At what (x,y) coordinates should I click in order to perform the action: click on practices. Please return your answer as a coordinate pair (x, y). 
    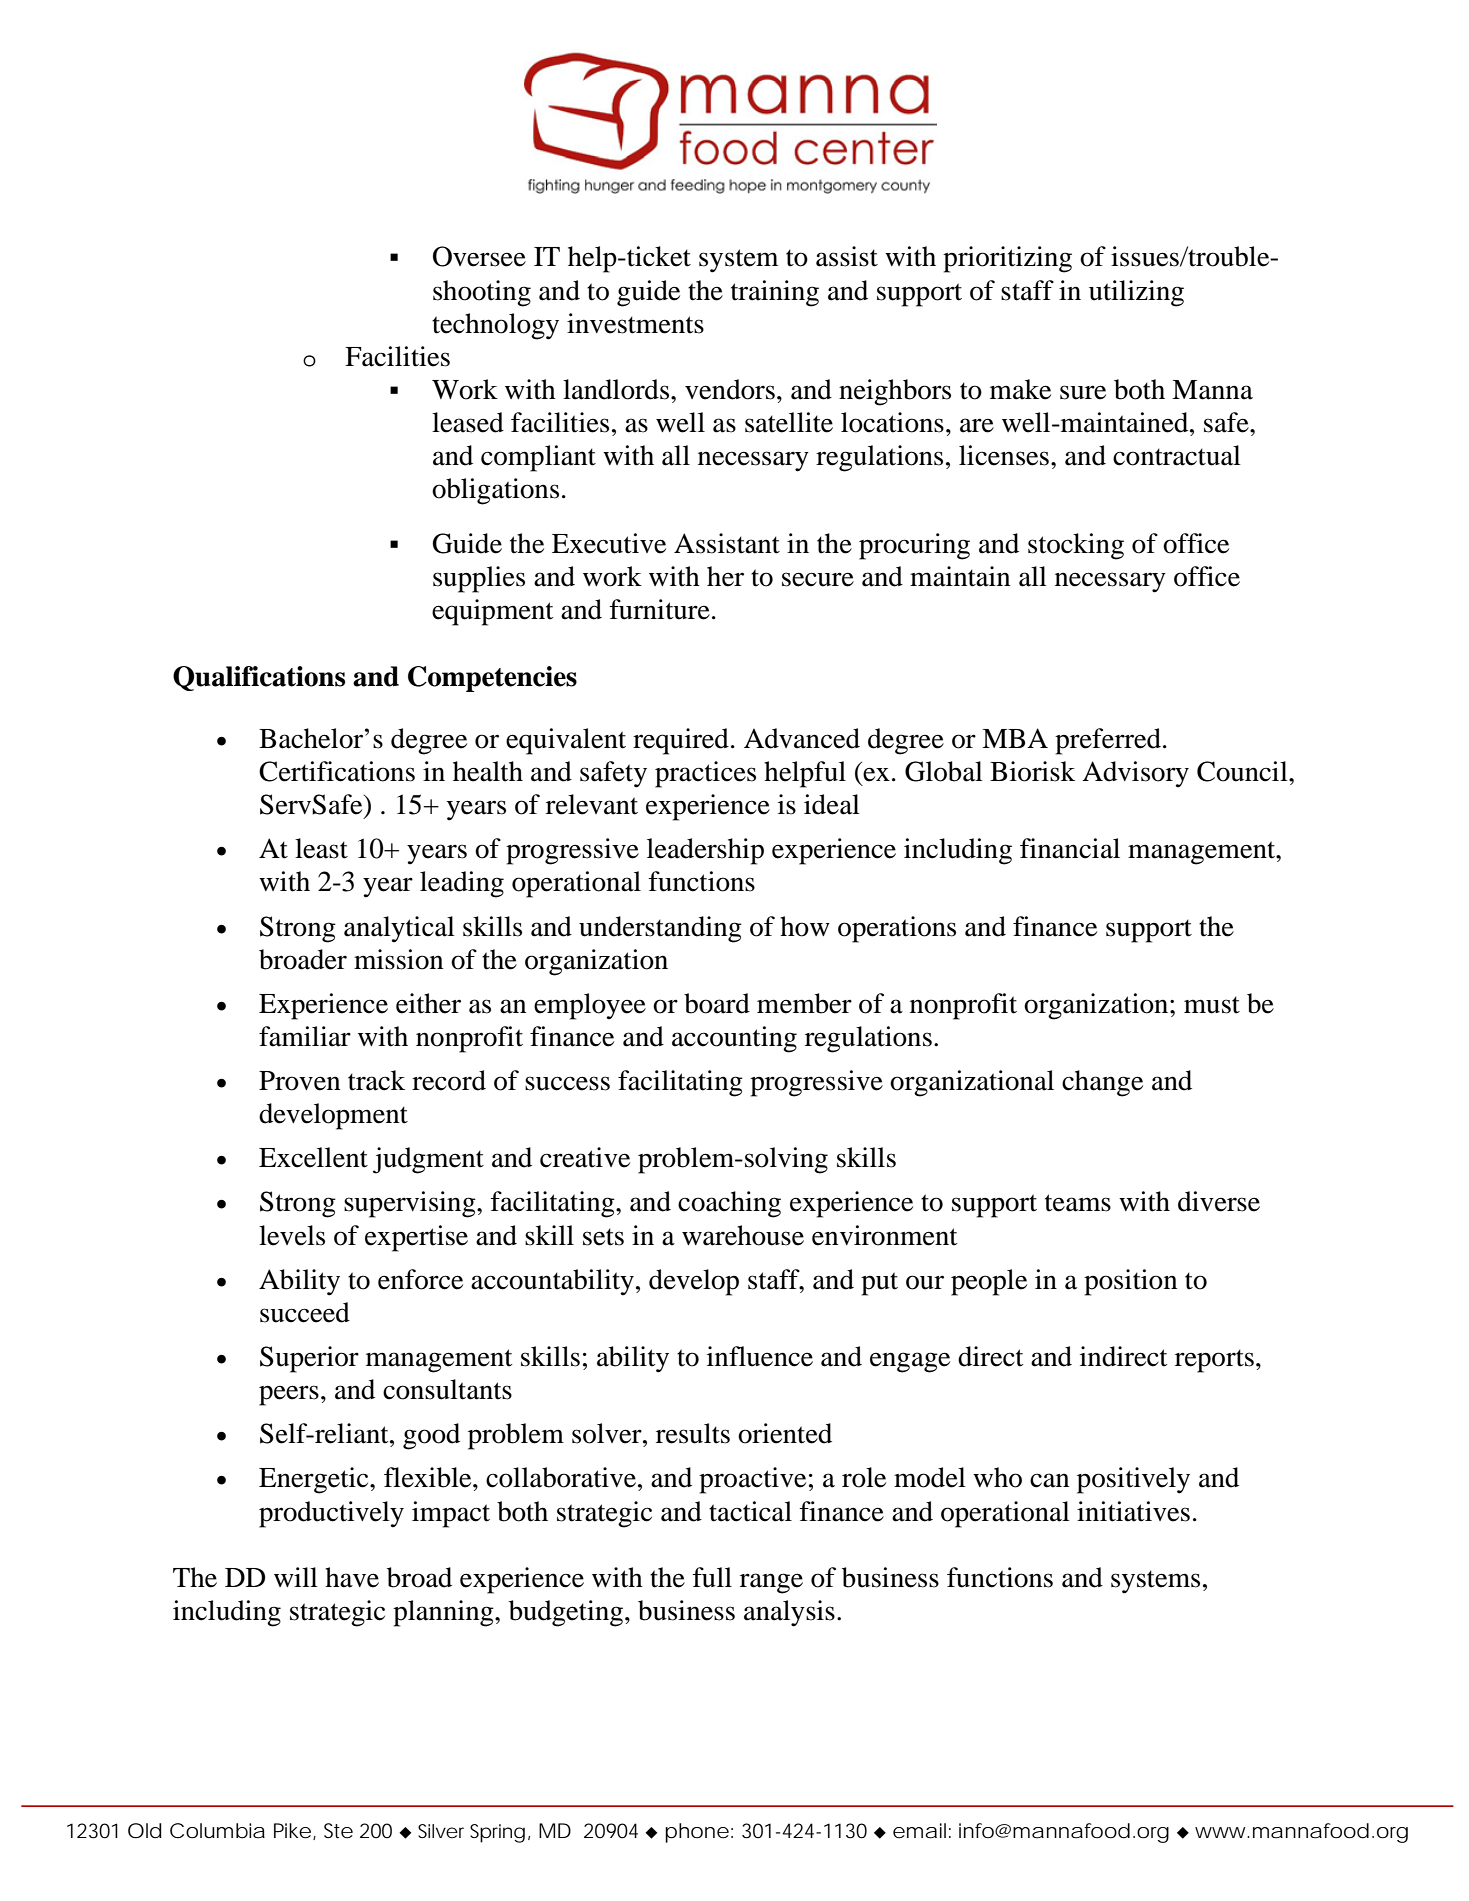
    Looking at the image, I should click on (705, 774).
